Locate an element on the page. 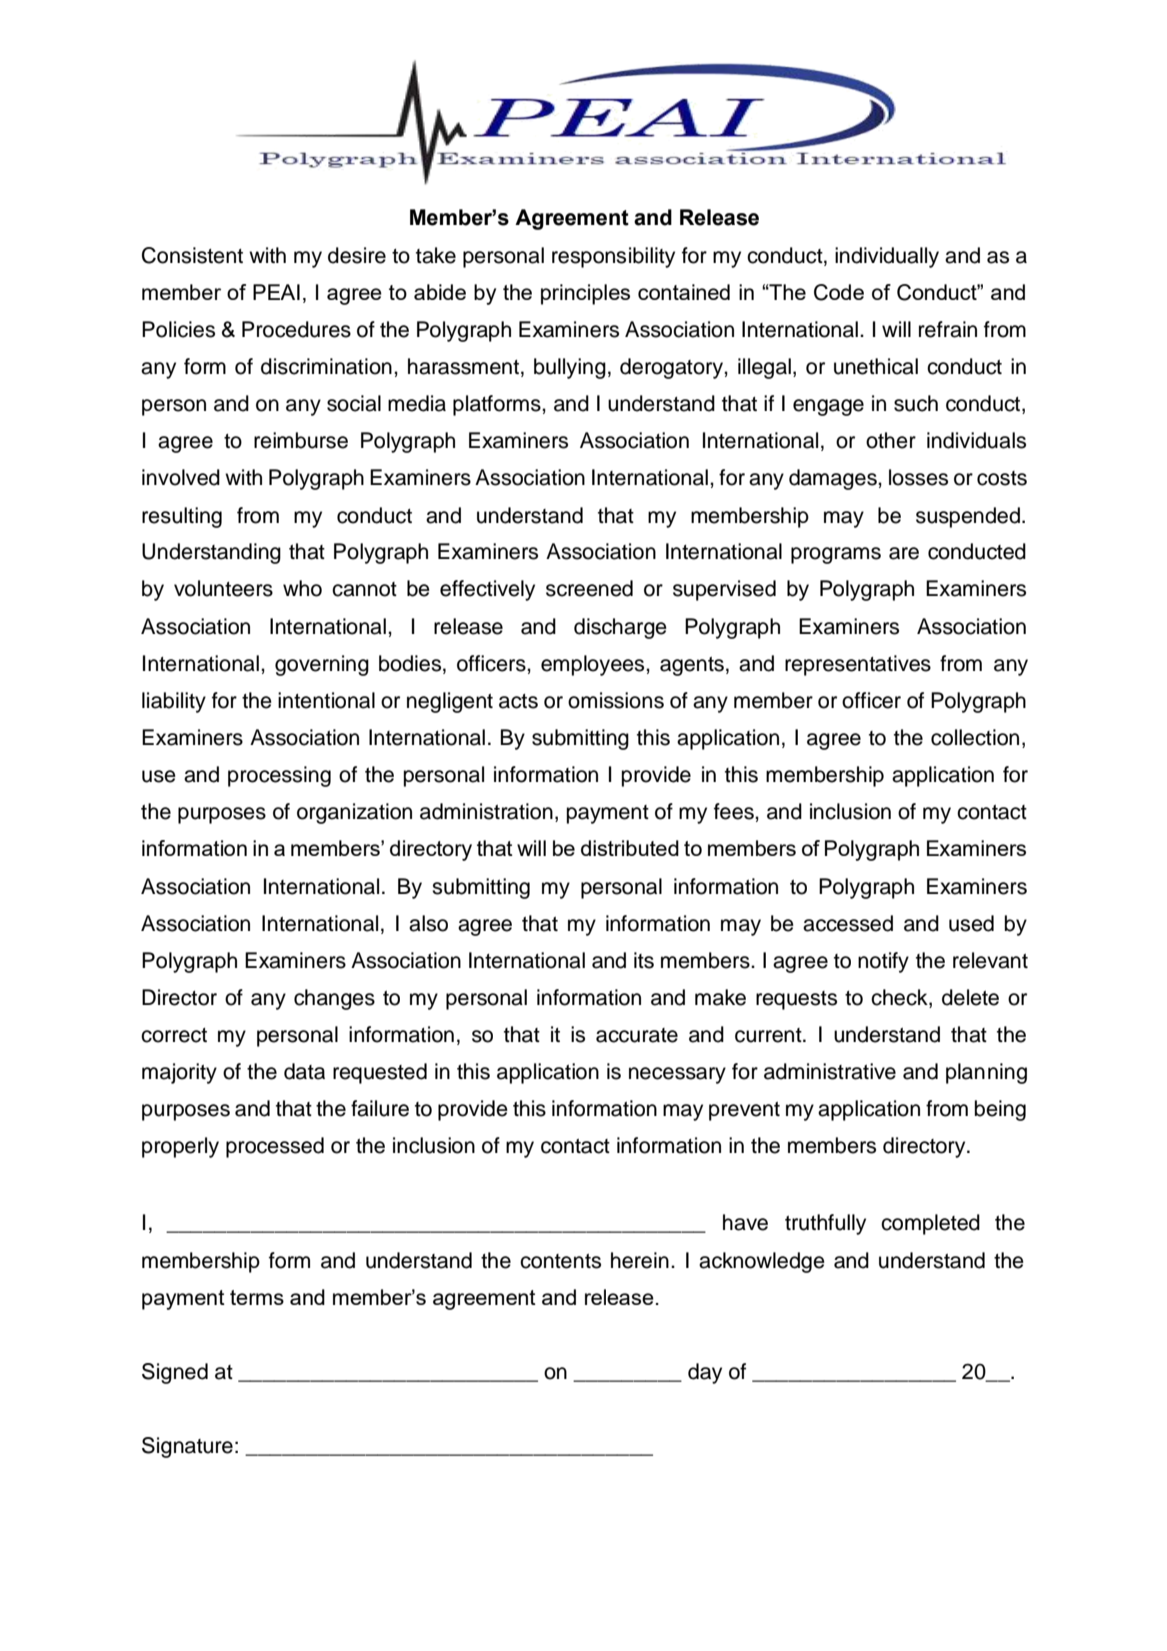  Procedures is located at coordinates (296, 329).
